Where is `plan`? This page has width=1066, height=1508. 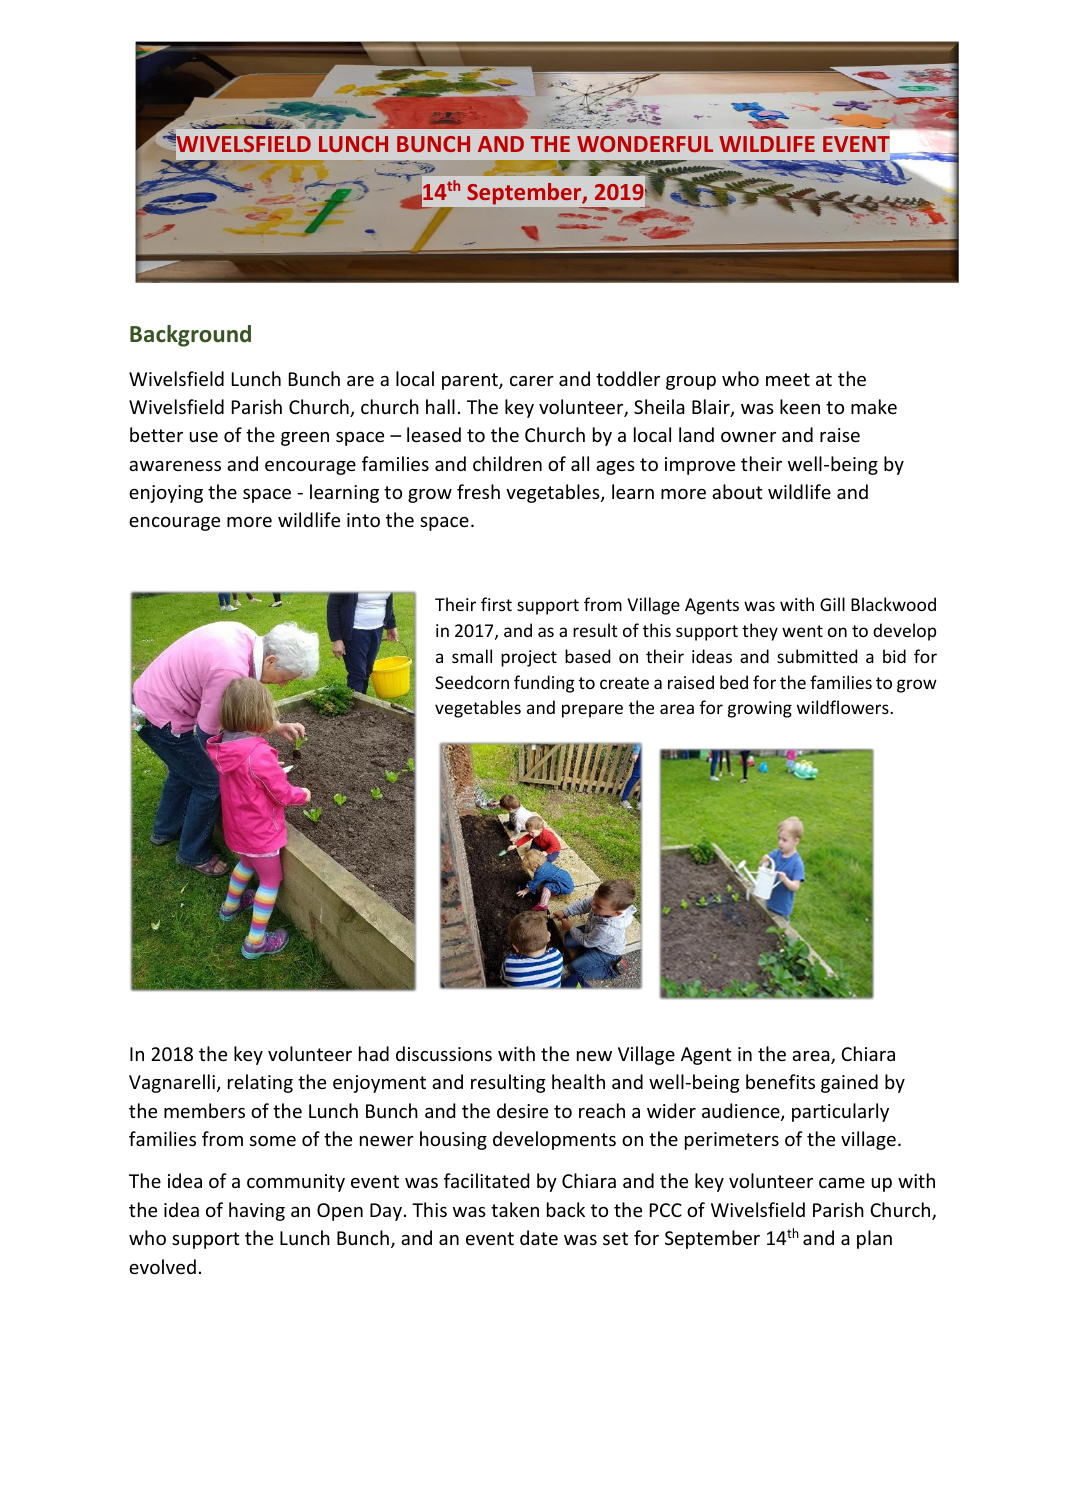
plan is located at coordinates (874, 1239).
